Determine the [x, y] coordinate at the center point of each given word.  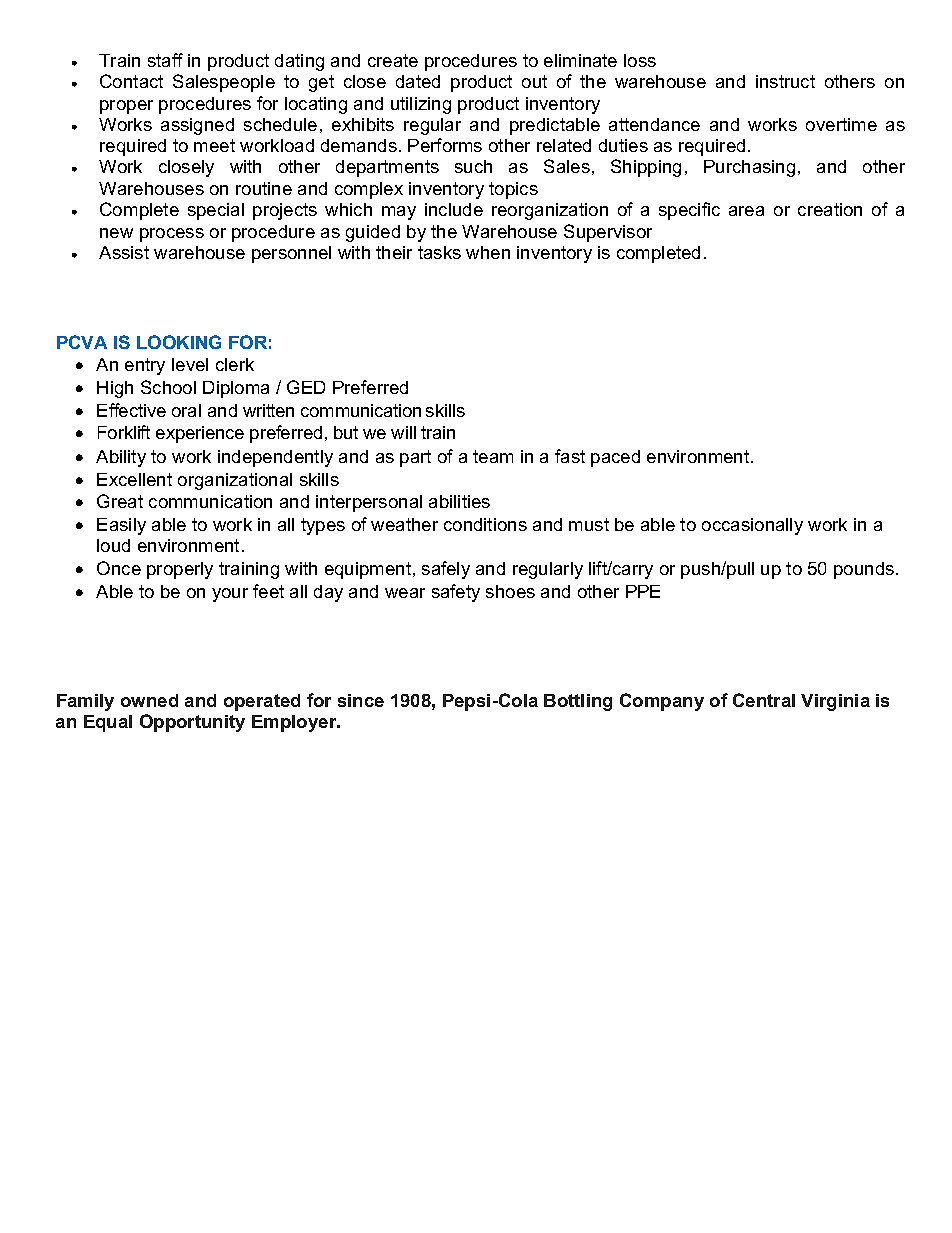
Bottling [578, 702]
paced [615, 458]
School [168, 387]
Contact [131, 81]
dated [418, 81]
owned [149, 700]
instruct [785, 81]
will [403, 432]
